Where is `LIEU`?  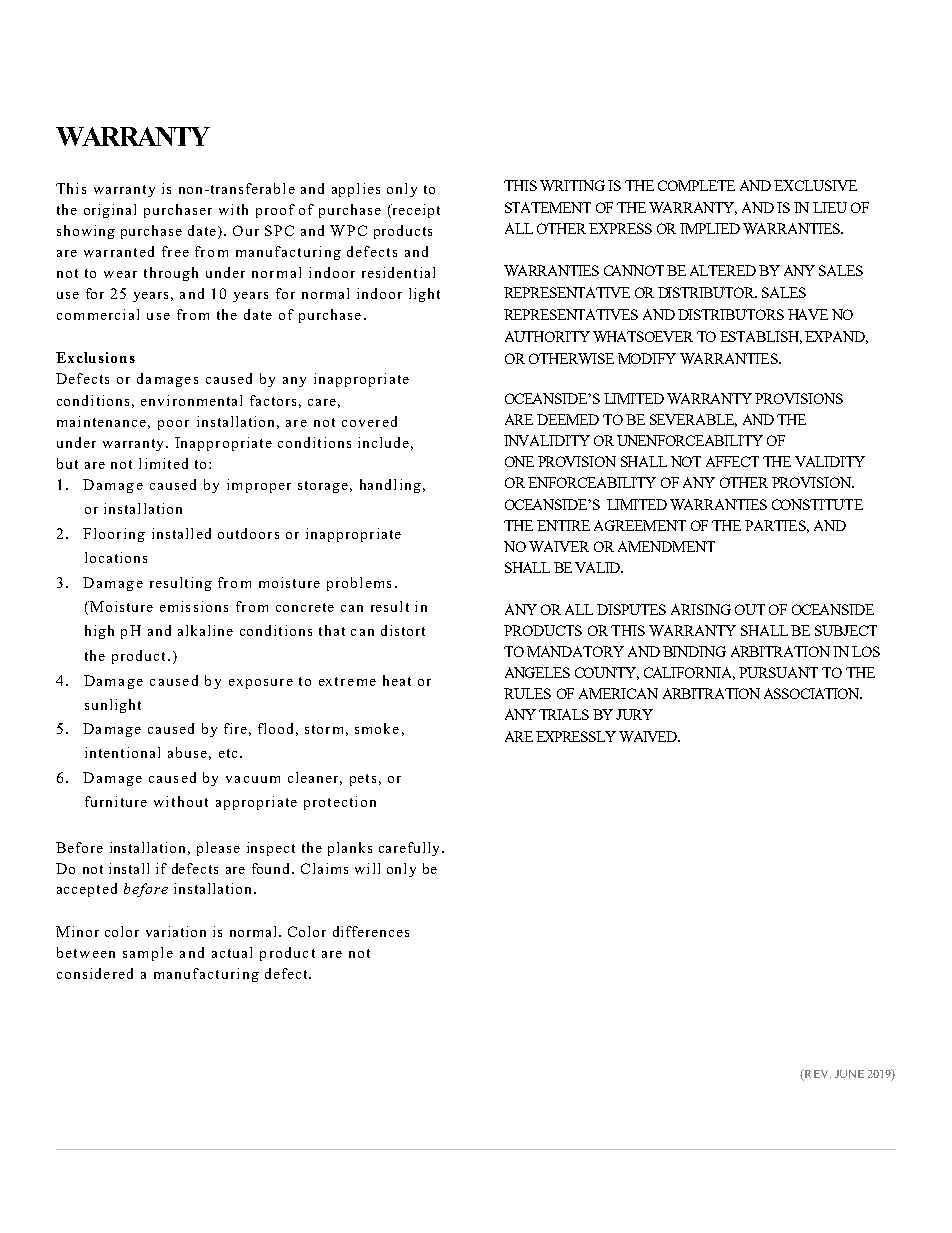
LIEU is located at coordinates (830, 207).
